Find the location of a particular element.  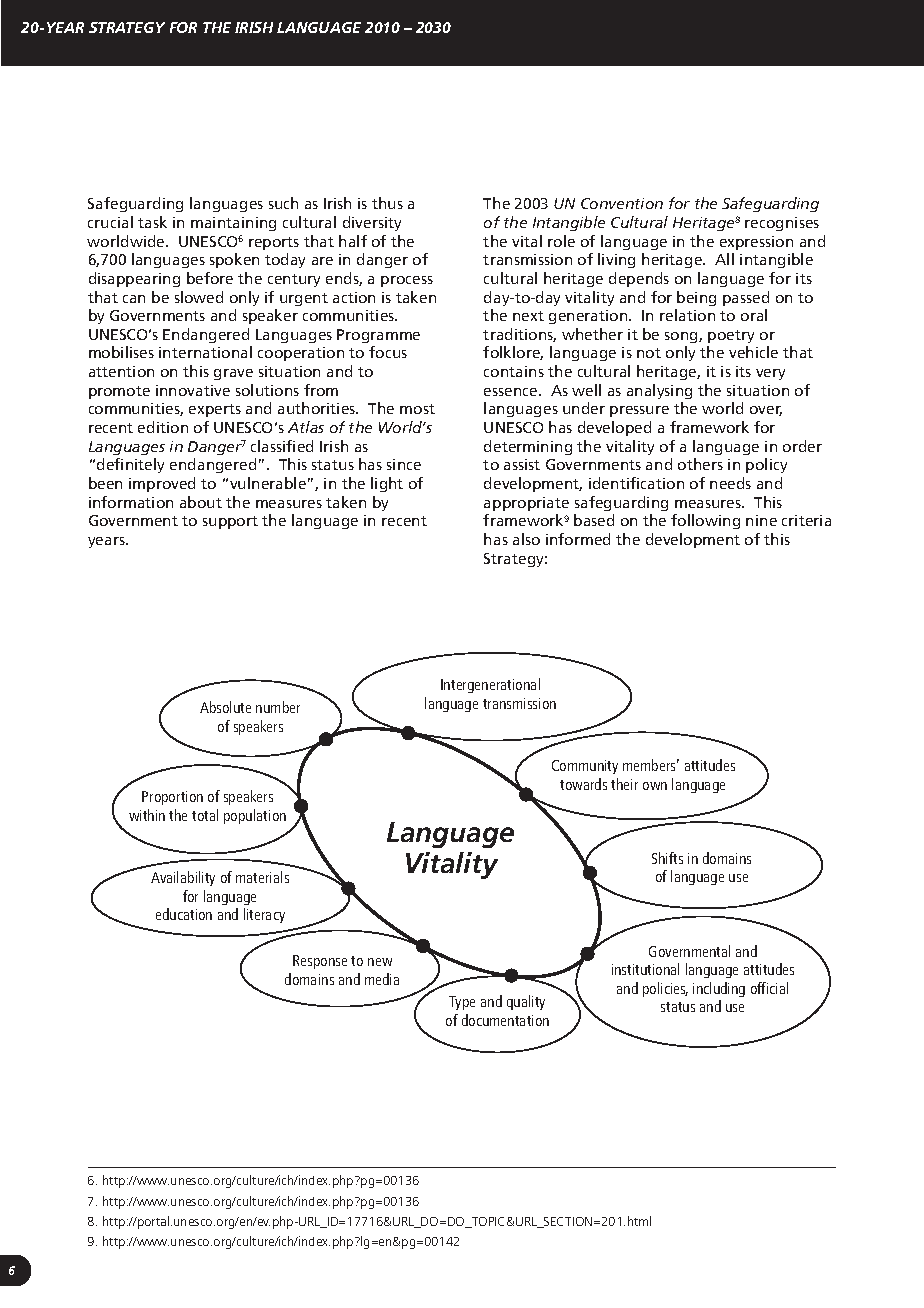

needs is located at coordinates (730, 483).
